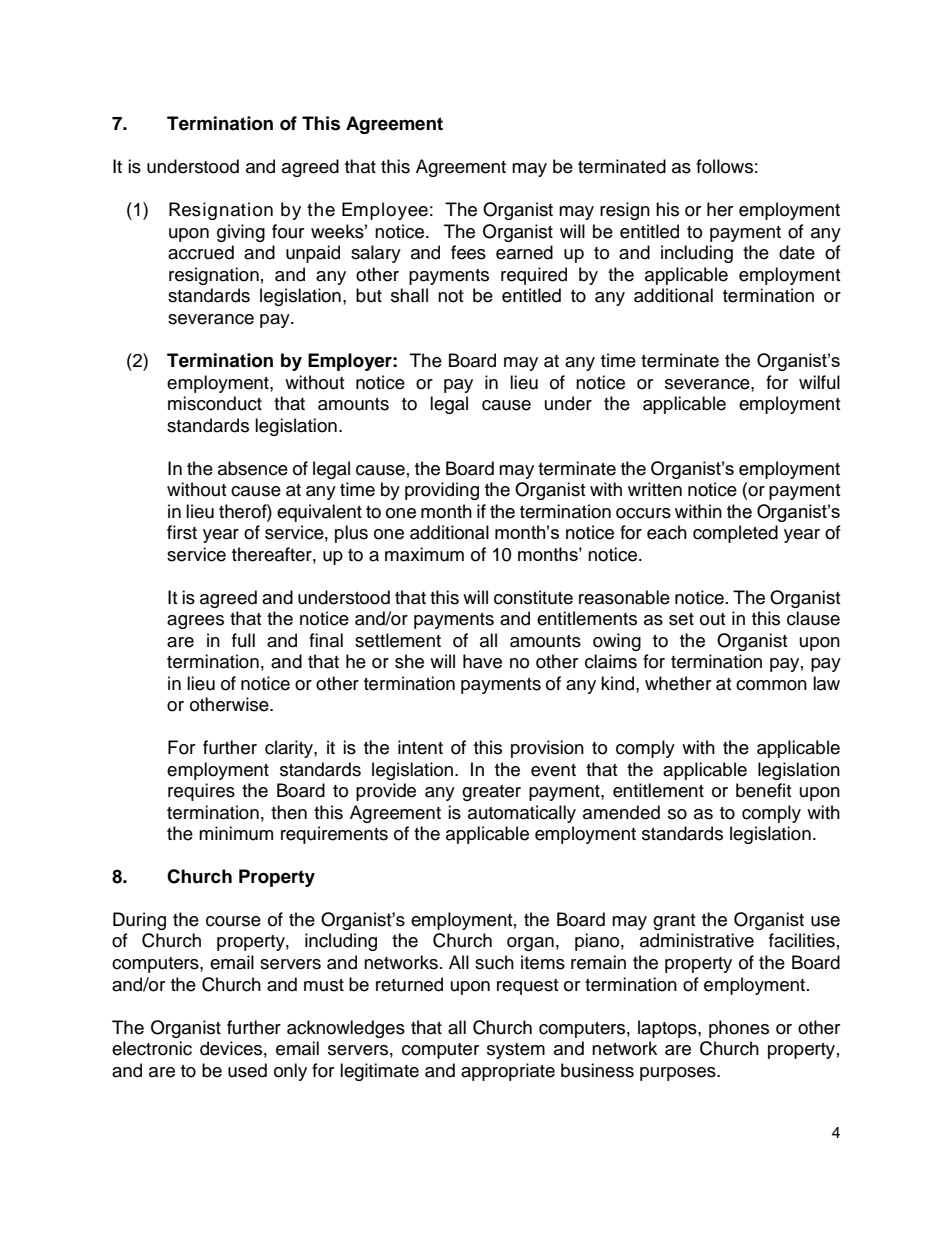 Image resolution: width=952 pixels, height=1233 pixels. Describe the element at coordinates (468, 252) in the document. I see `fees` at that location.
